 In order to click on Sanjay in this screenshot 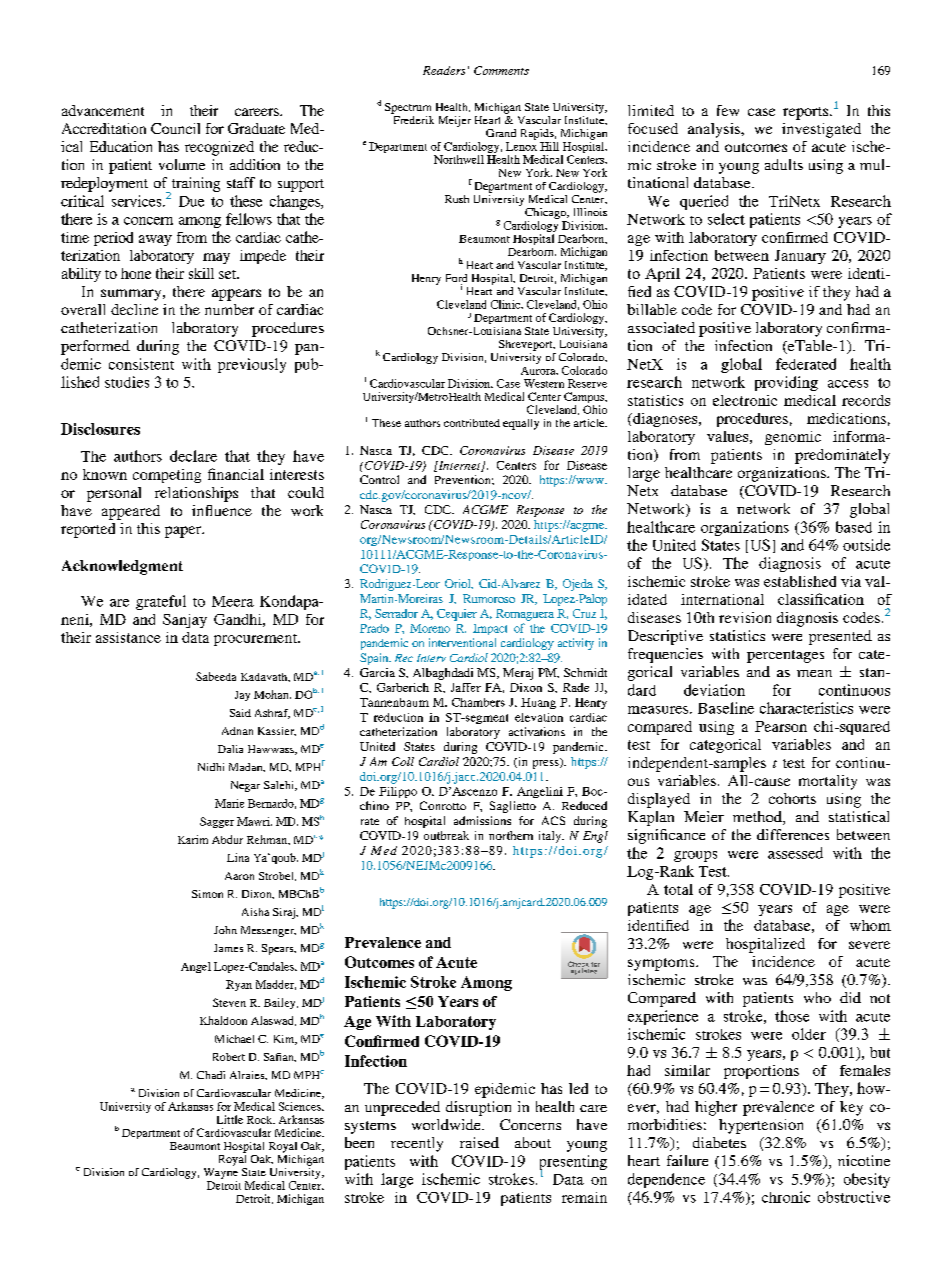, I will do `click(185, 621)`.
